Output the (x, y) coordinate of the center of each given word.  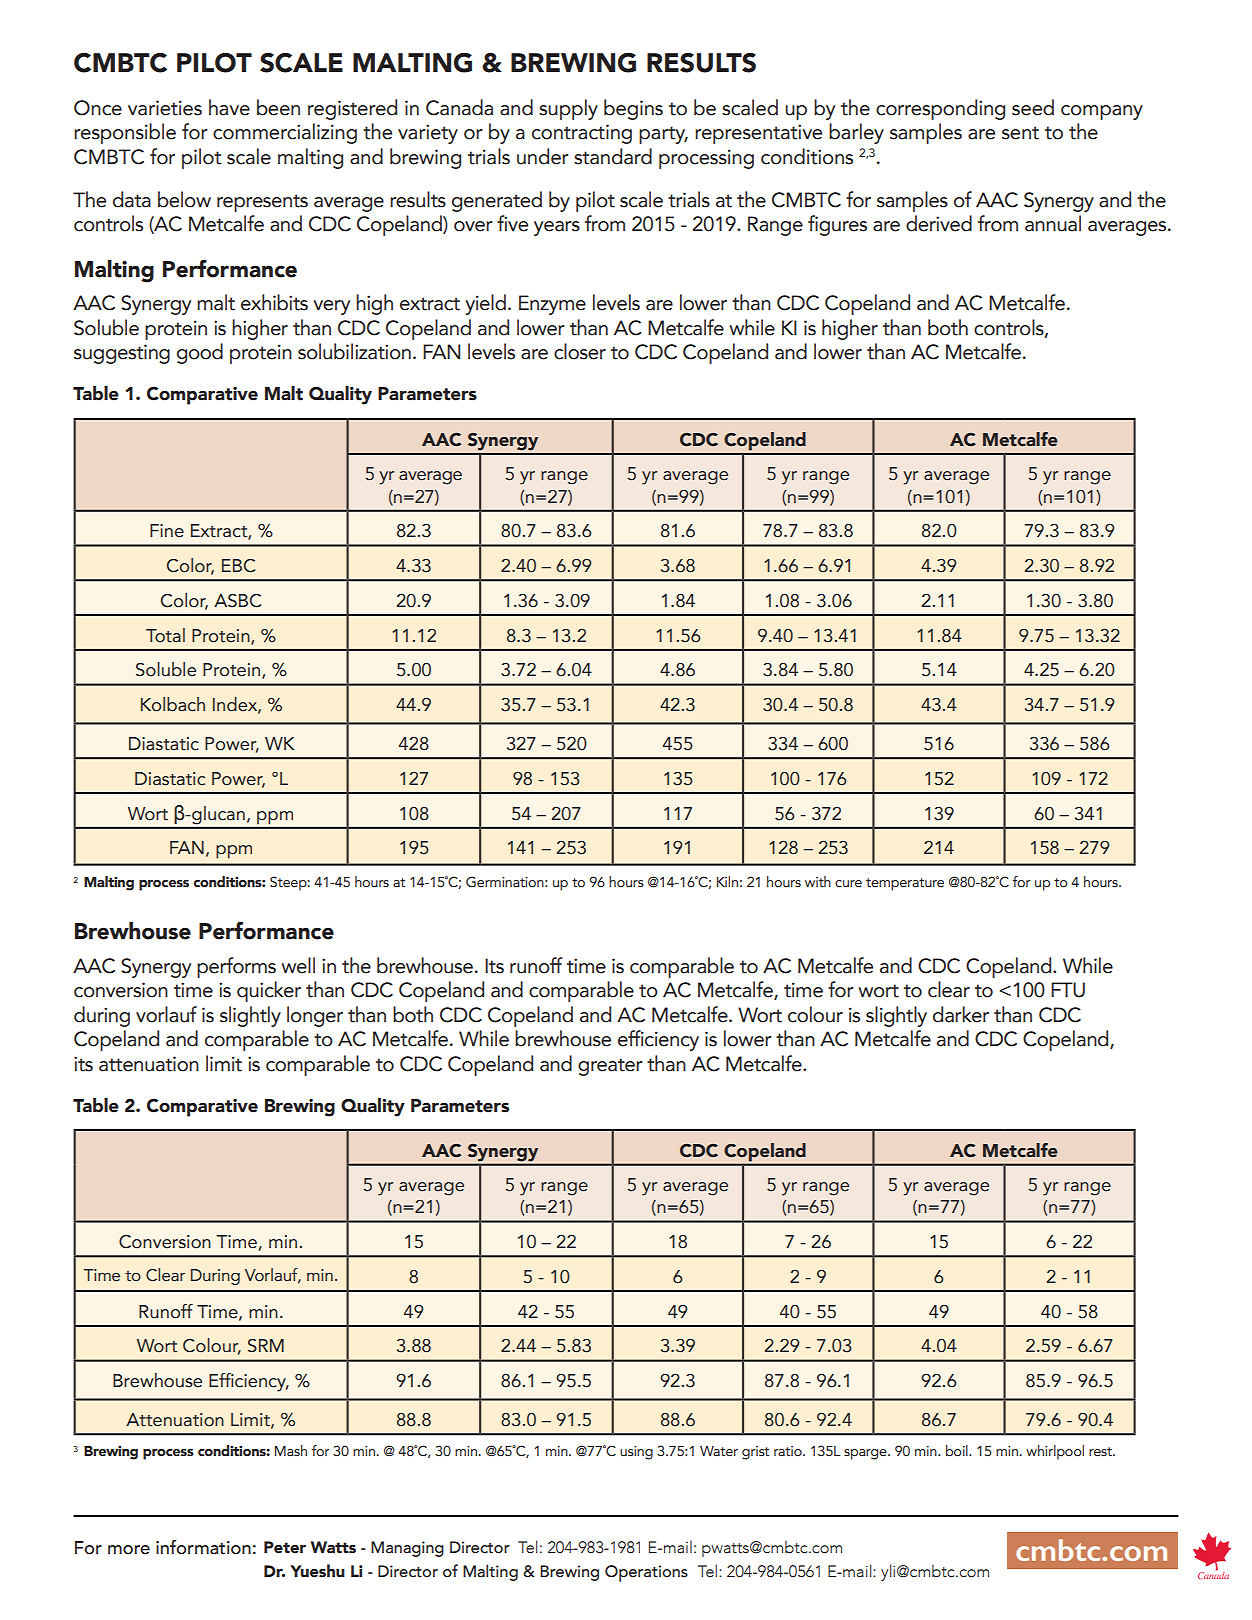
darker (961, 1014)
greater (610, 1067)
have (229, 107)
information (203, 1547)
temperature (905, 884)
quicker (269, 991)
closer (580, 351)
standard (613, 156)
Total (165, 635)
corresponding (940, 109)
